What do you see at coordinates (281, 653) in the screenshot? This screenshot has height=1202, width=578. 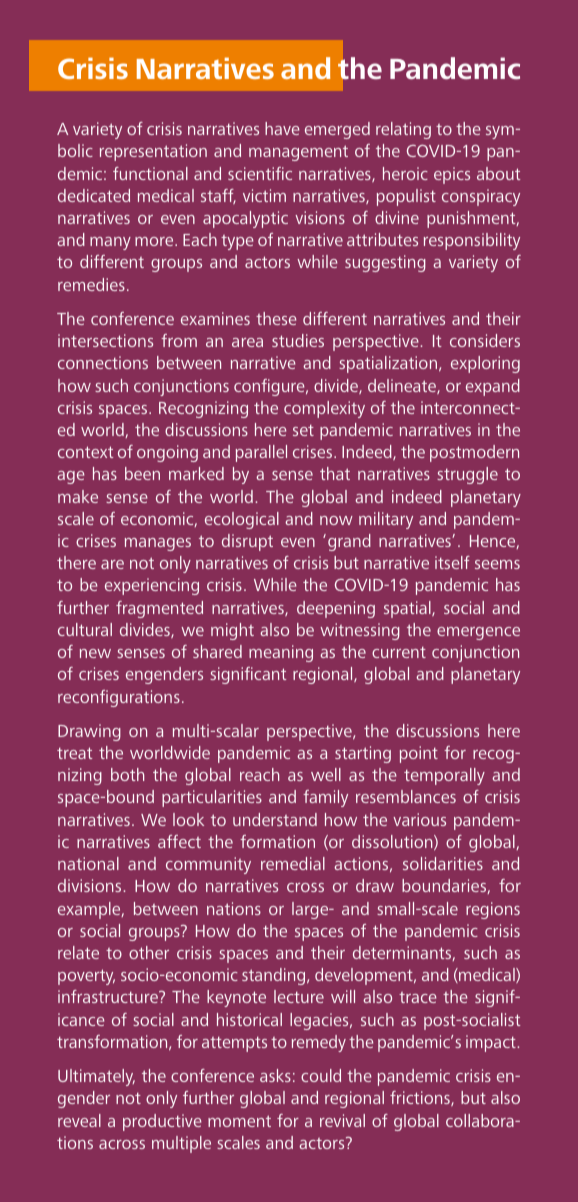 I see `meaning` at bounding box center [281, 653].
